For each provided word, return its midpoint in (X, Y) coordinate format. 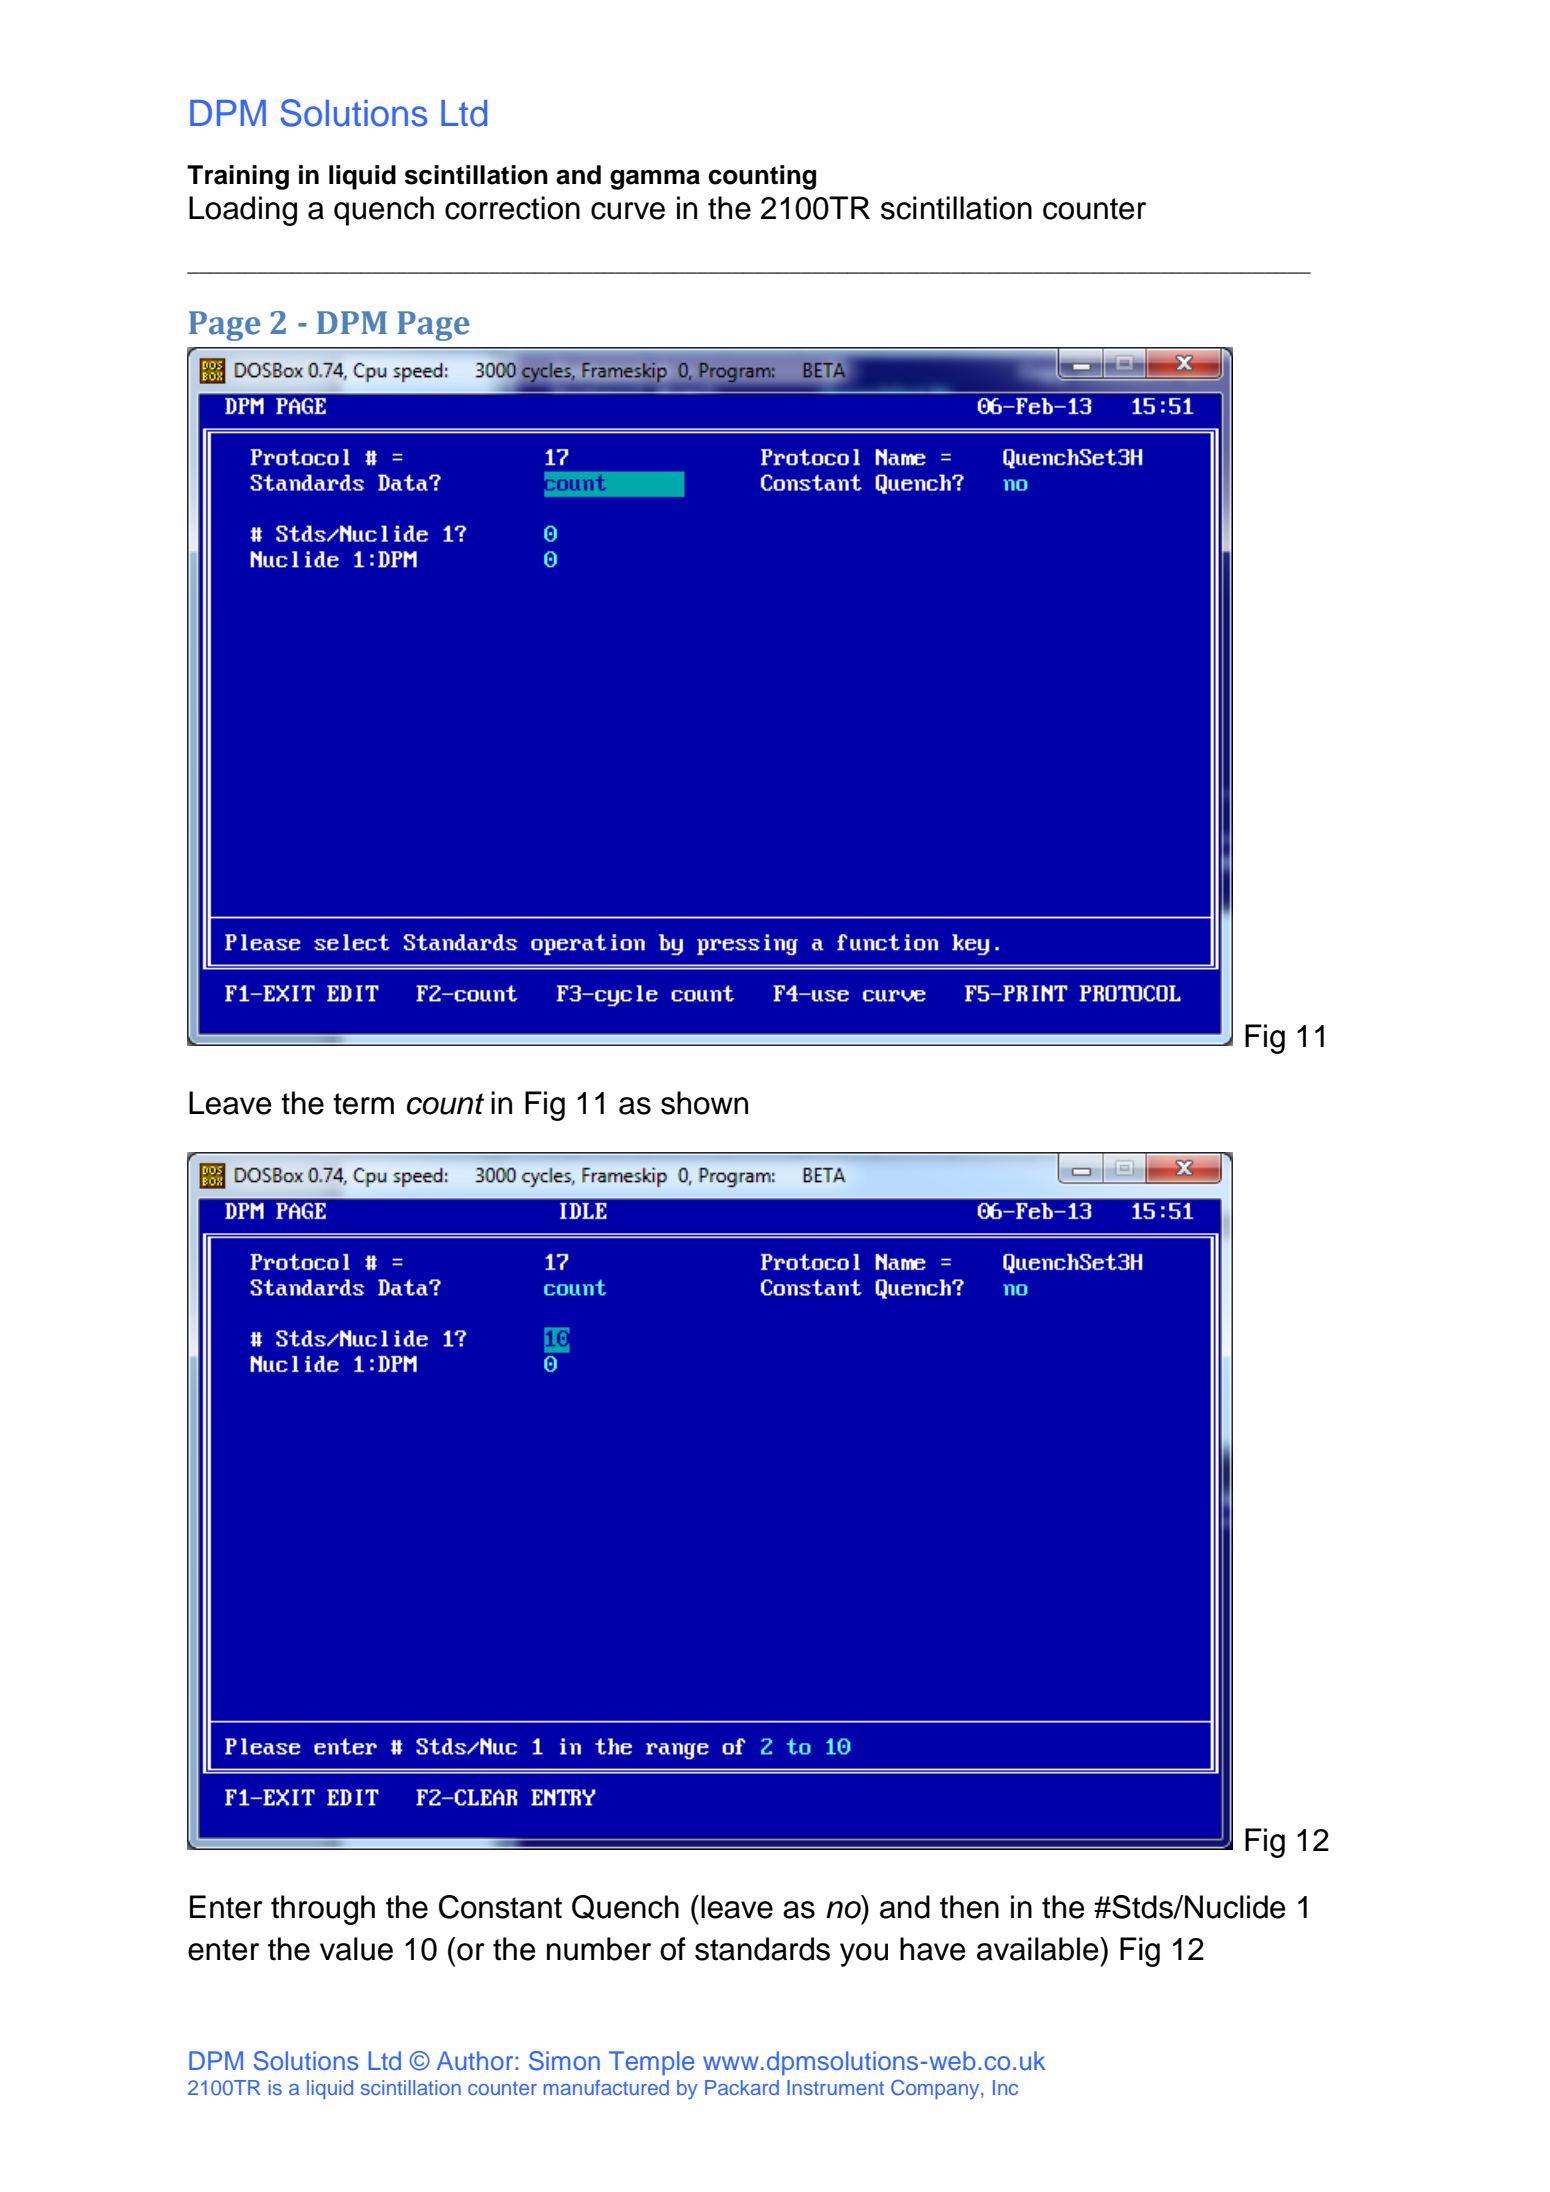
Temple (651, 2063)
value (356, 1949)
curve (628, 211)
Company (936, 2090)
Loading (243, 211)
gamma (655, 180)
